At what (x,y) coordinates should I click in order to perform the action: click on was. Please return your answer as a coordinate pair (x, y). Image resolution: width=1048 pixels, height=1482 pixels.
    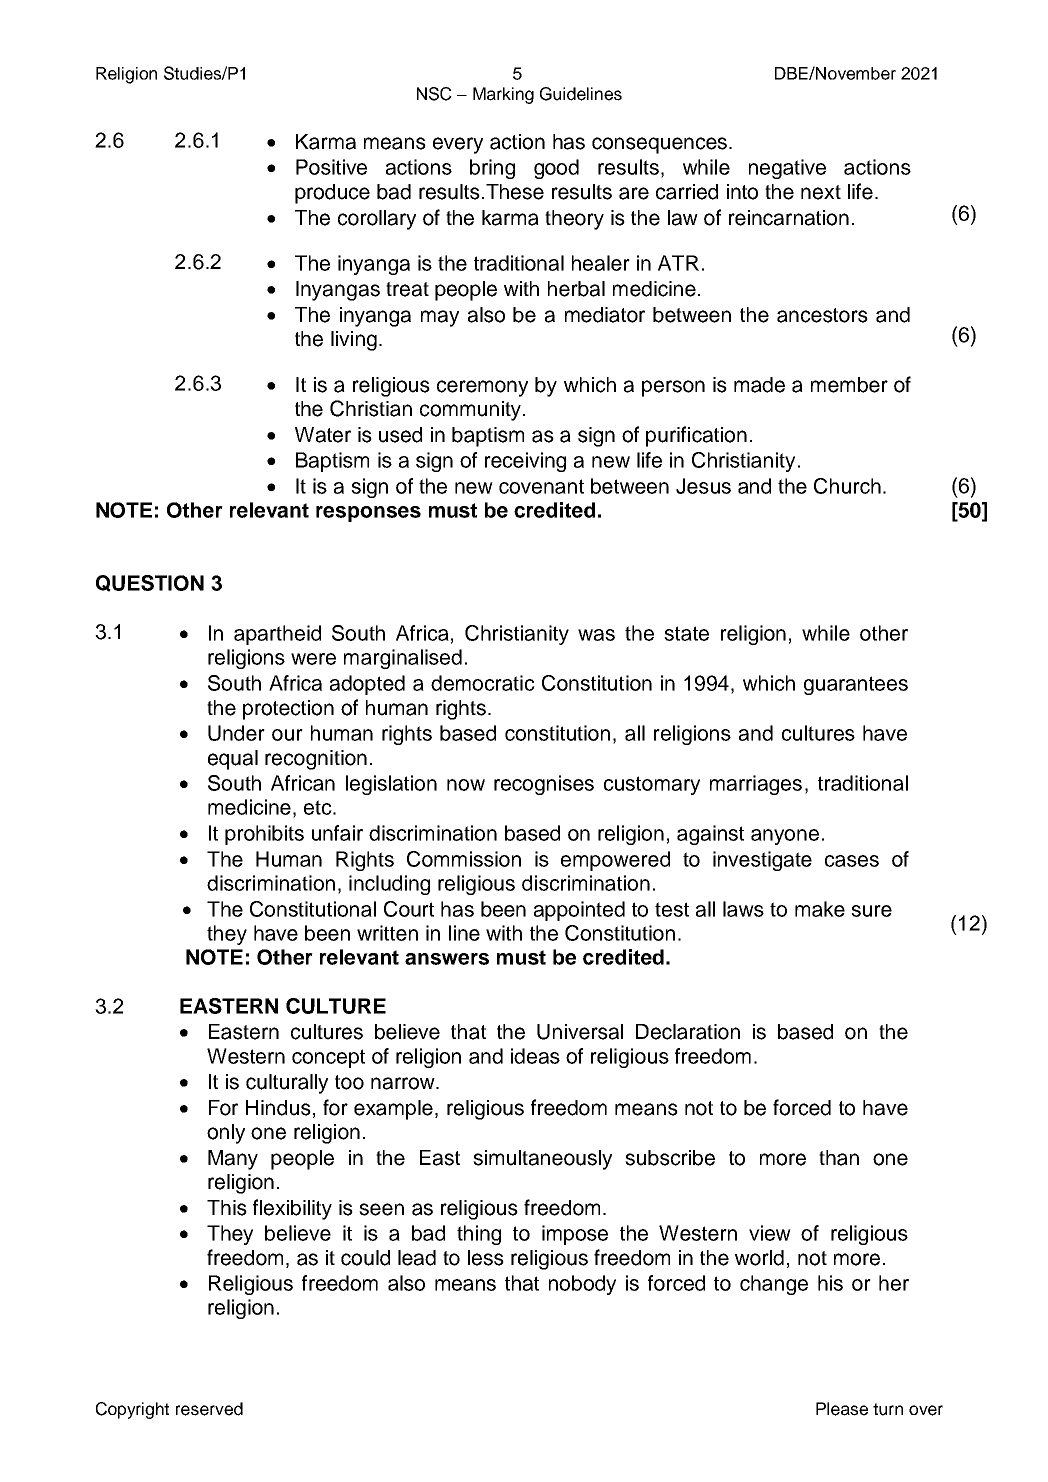
    Looking at the image, I should click on (596, 635).
